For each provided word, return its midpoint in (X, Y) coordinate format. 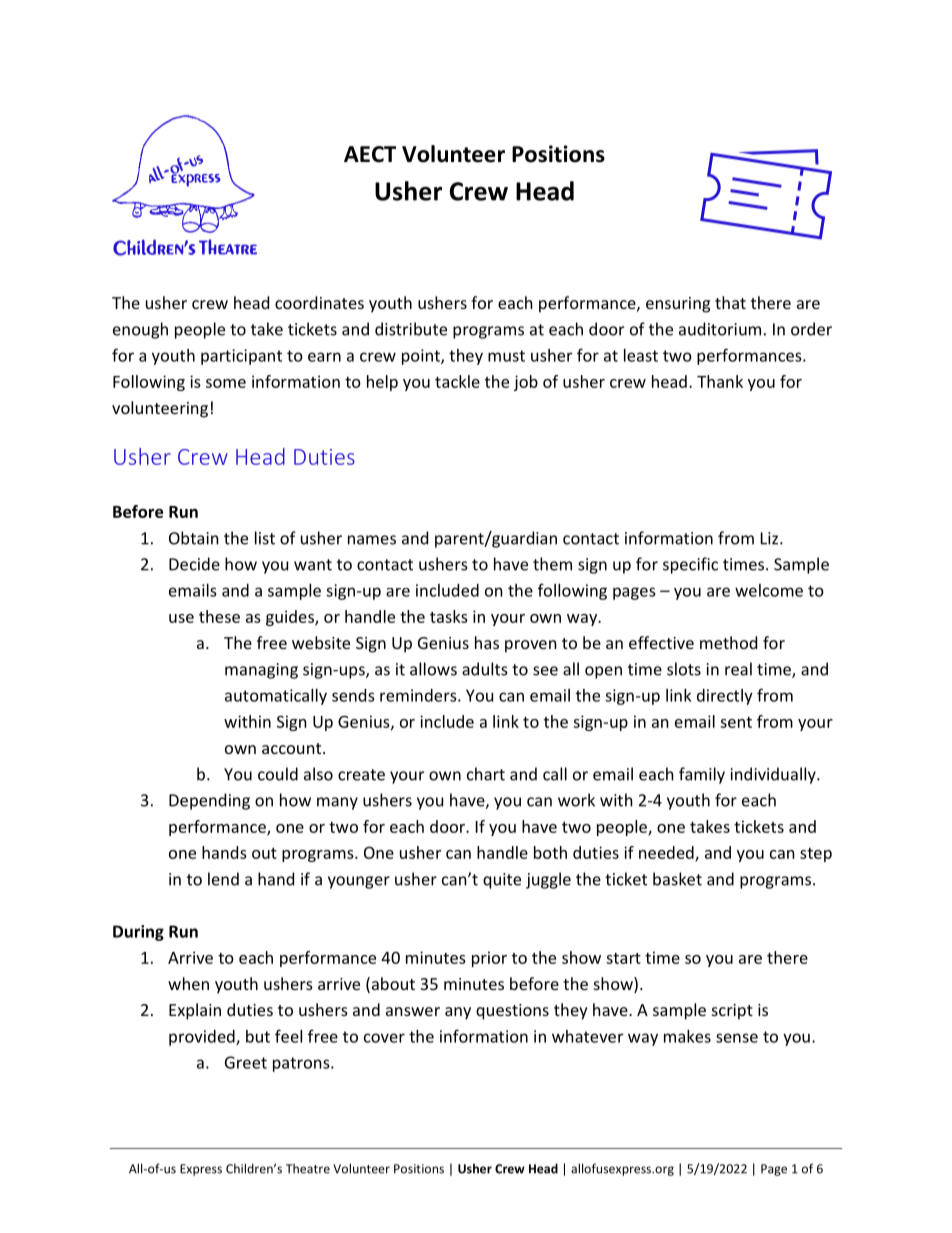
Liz (771, 538)
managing (261, 671)
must (506, 356)
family (702, 775)
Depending (209, 801)
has (487, 642)
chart (486, 774)
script (732, 1012)
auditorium (720, 329)
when (188, 983)
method (728, 642)
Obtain (194, 538)
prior (489, 959)
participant (241, 357)
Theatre (308, 1169)
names (372, 540)
